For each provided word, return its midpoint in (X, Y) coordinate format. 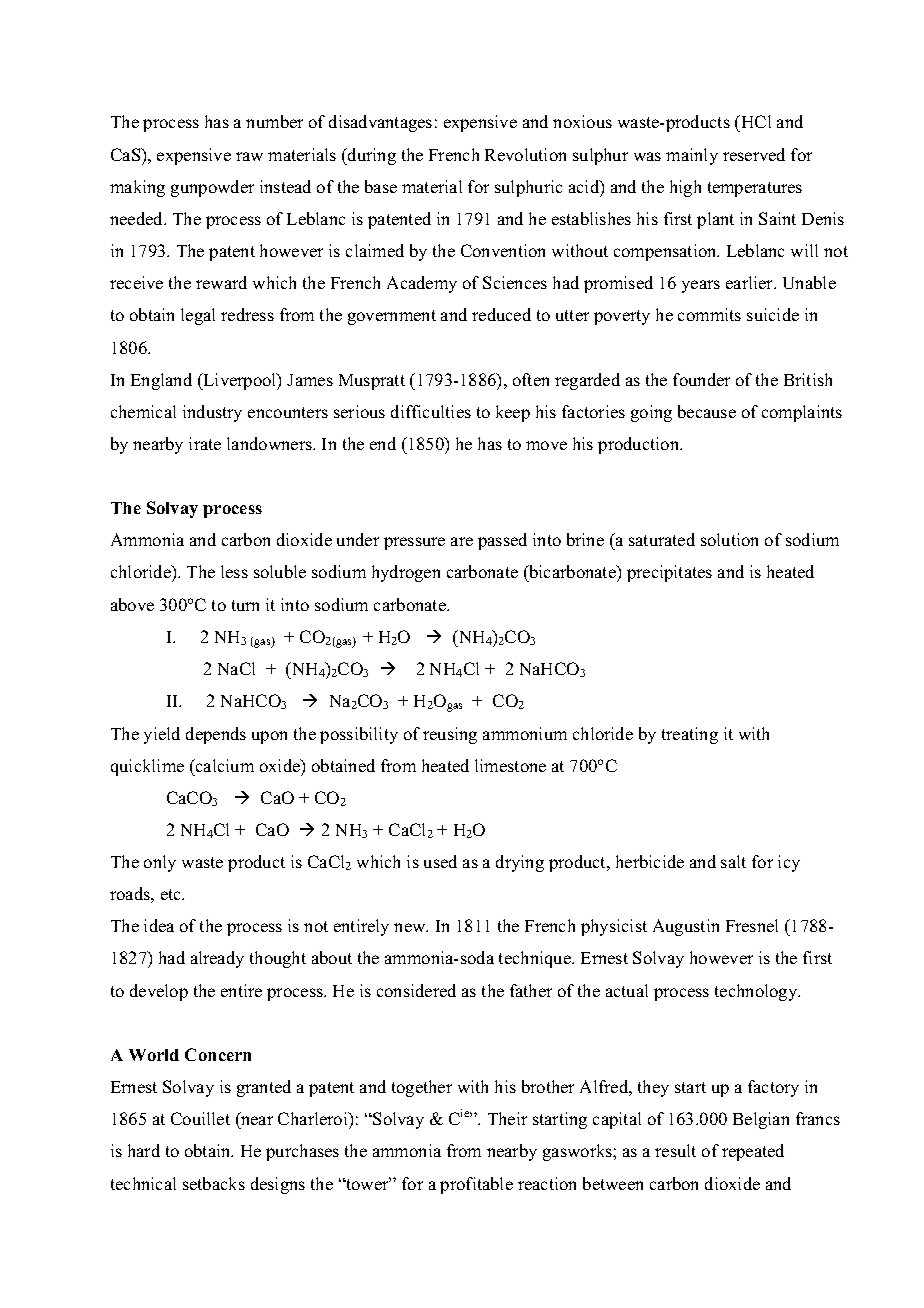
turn (245, 605)
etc (172, 894)
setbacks (214, 1183)
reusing (450, 735)
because (707, 411)
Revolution (525, 154)
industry (212, 413)
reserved (754, 154)
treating (690, 735)
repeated (753, 1152)
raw (249, 156)
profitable (476, 1185)
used (440, 861)
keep (513, 413)
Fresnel (752, 925)
